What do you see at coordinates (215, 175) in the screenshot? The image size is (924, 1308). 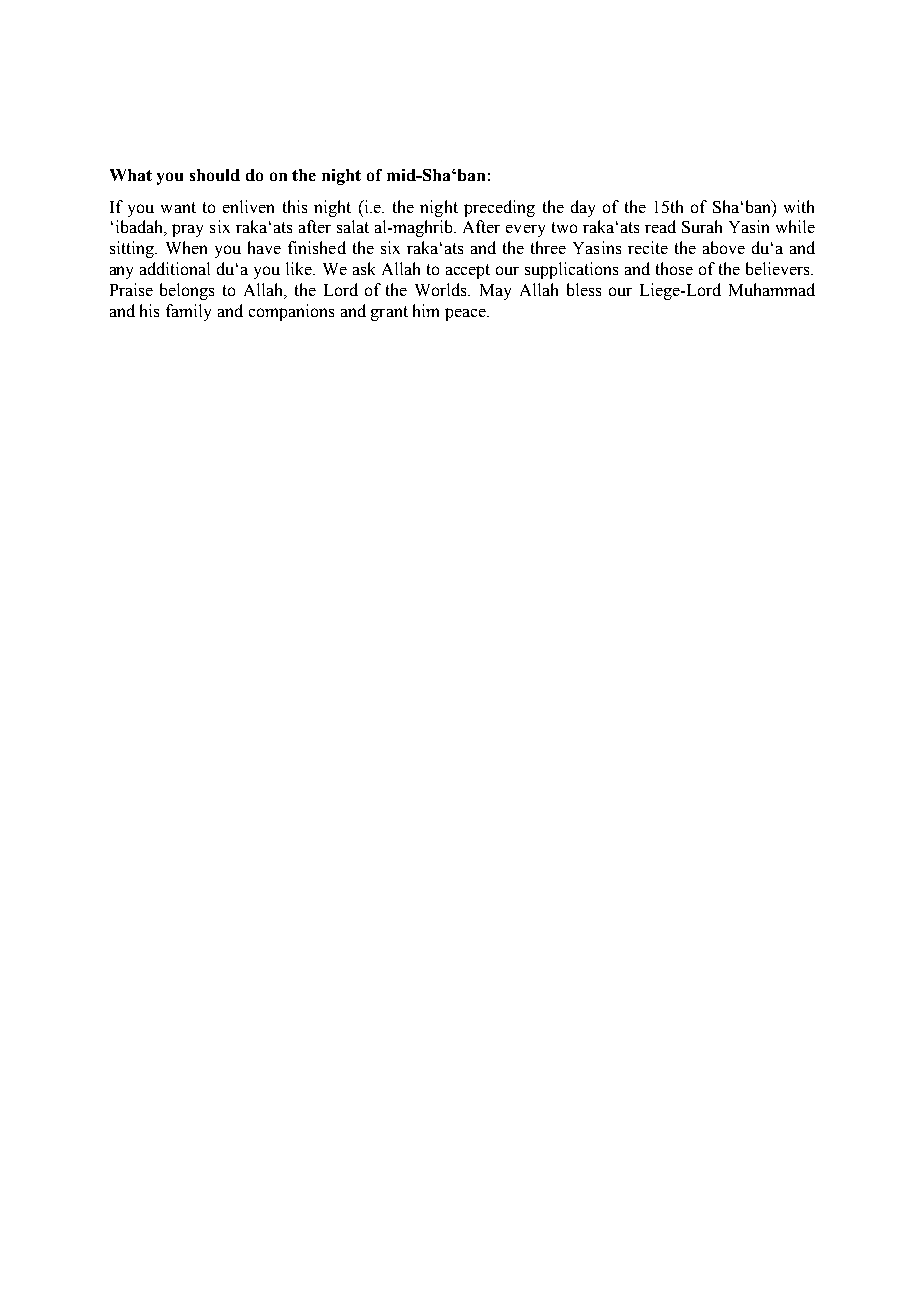 I see `should` at bounding box center [215, 175].
